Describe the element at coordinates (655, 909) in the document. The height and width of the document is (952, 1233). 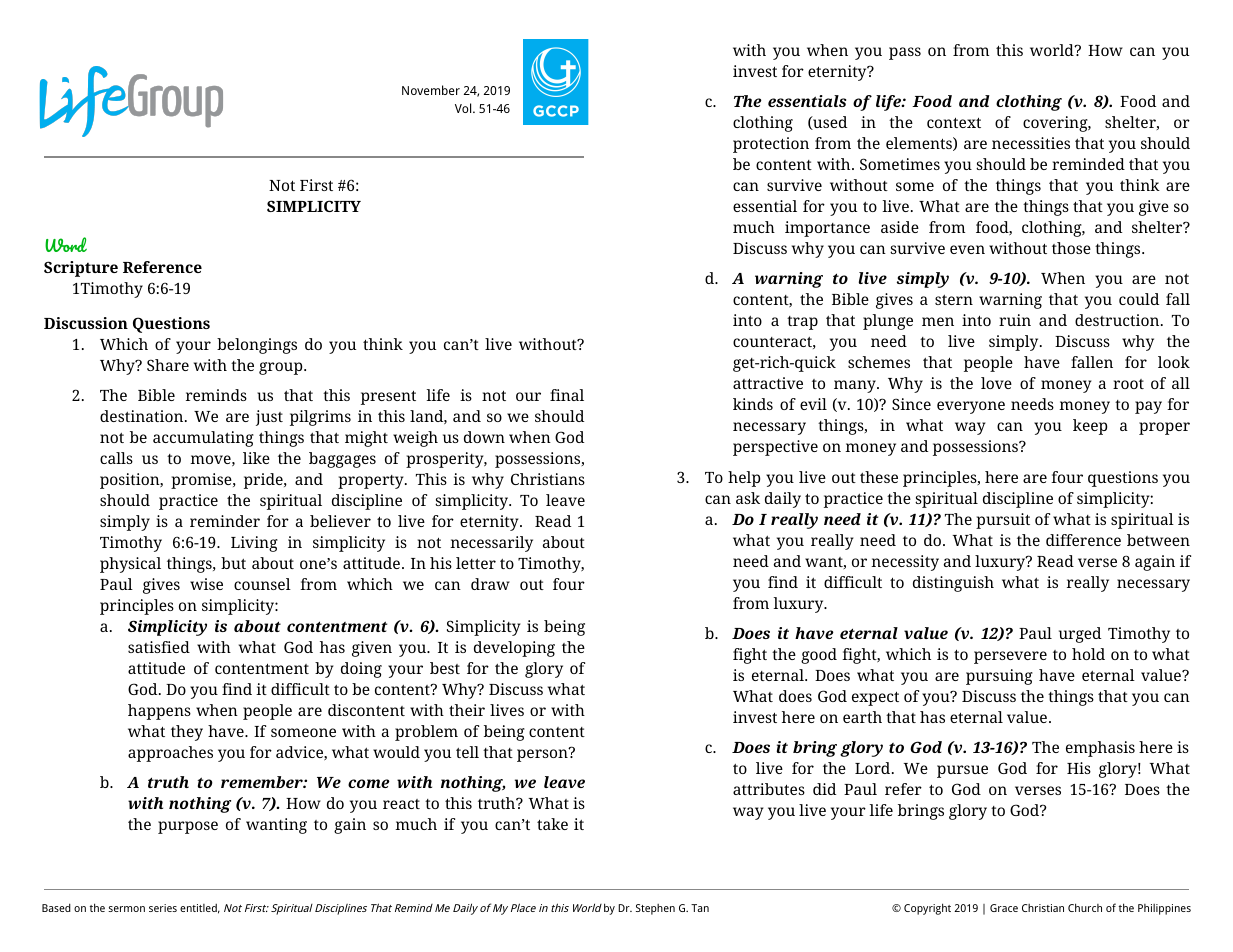
I see `Stephen` at that location.
